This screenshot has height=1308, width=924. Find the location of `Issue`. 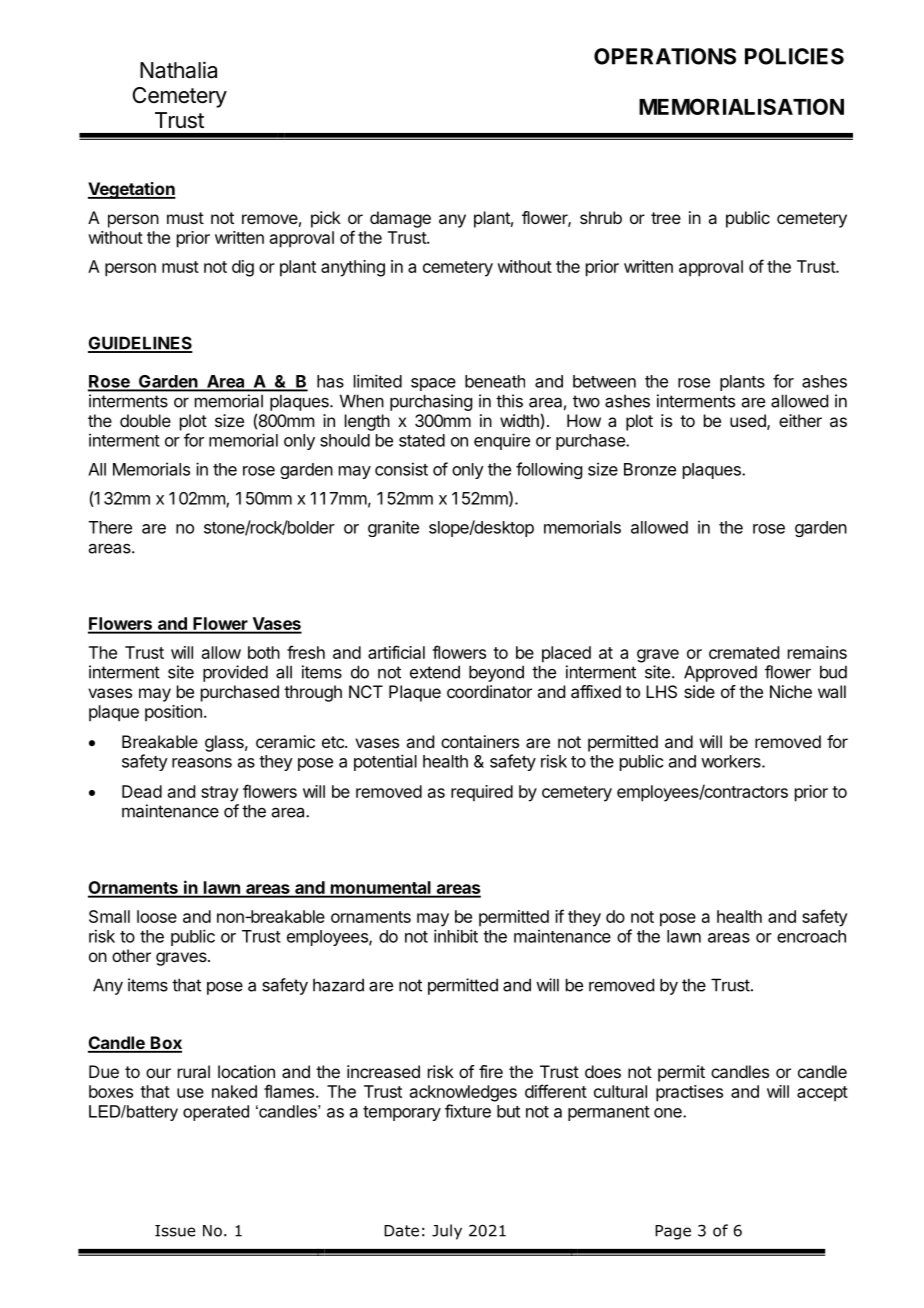

Issue is located at coordinates (175, 1231).
